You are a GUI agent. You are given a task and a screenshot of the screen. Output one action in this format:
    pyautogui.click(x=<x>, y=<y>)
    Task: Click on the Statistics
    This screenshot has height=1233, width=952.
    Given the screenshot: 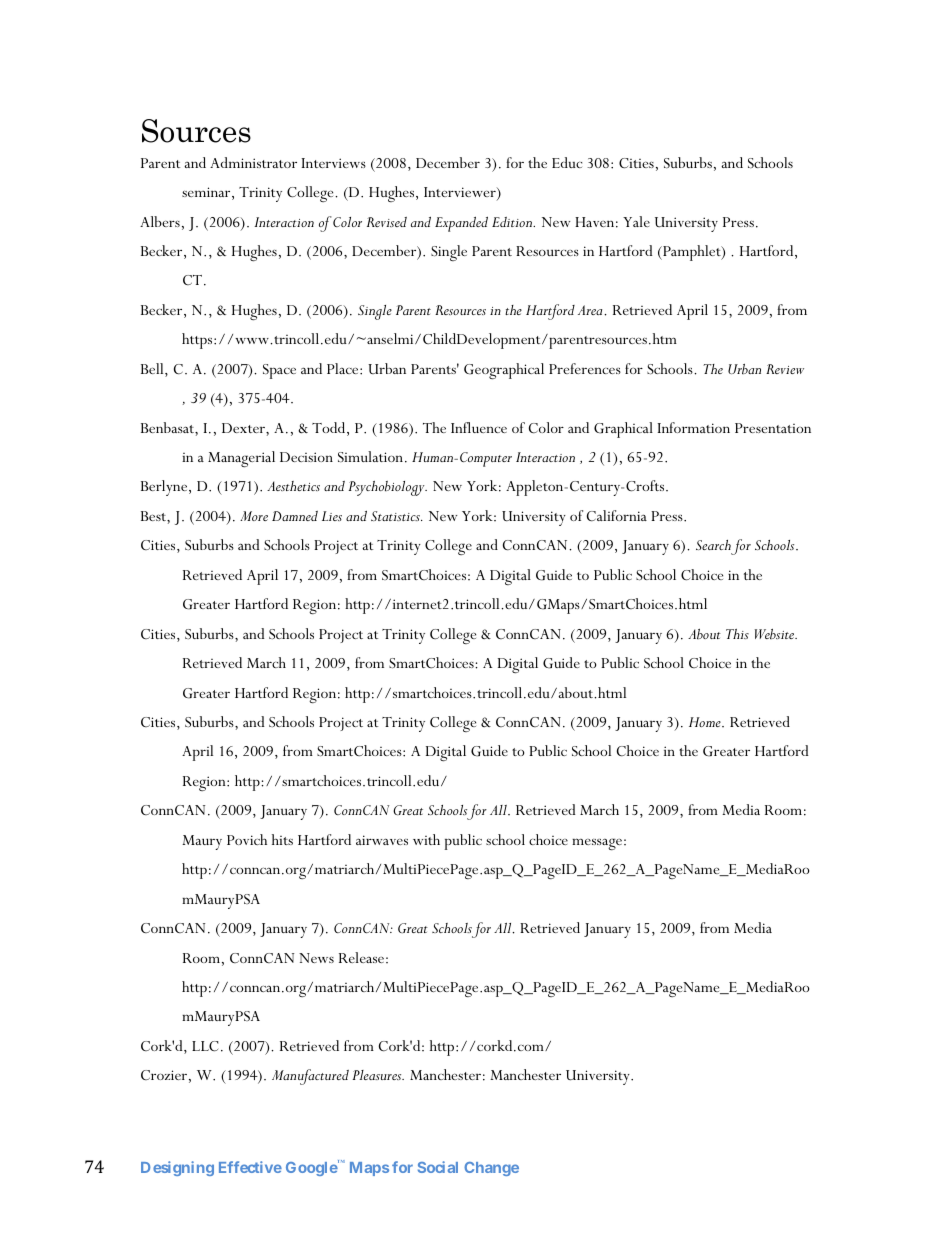 What is the action you would take?
    pyautogui.click(x=396, y=516)
